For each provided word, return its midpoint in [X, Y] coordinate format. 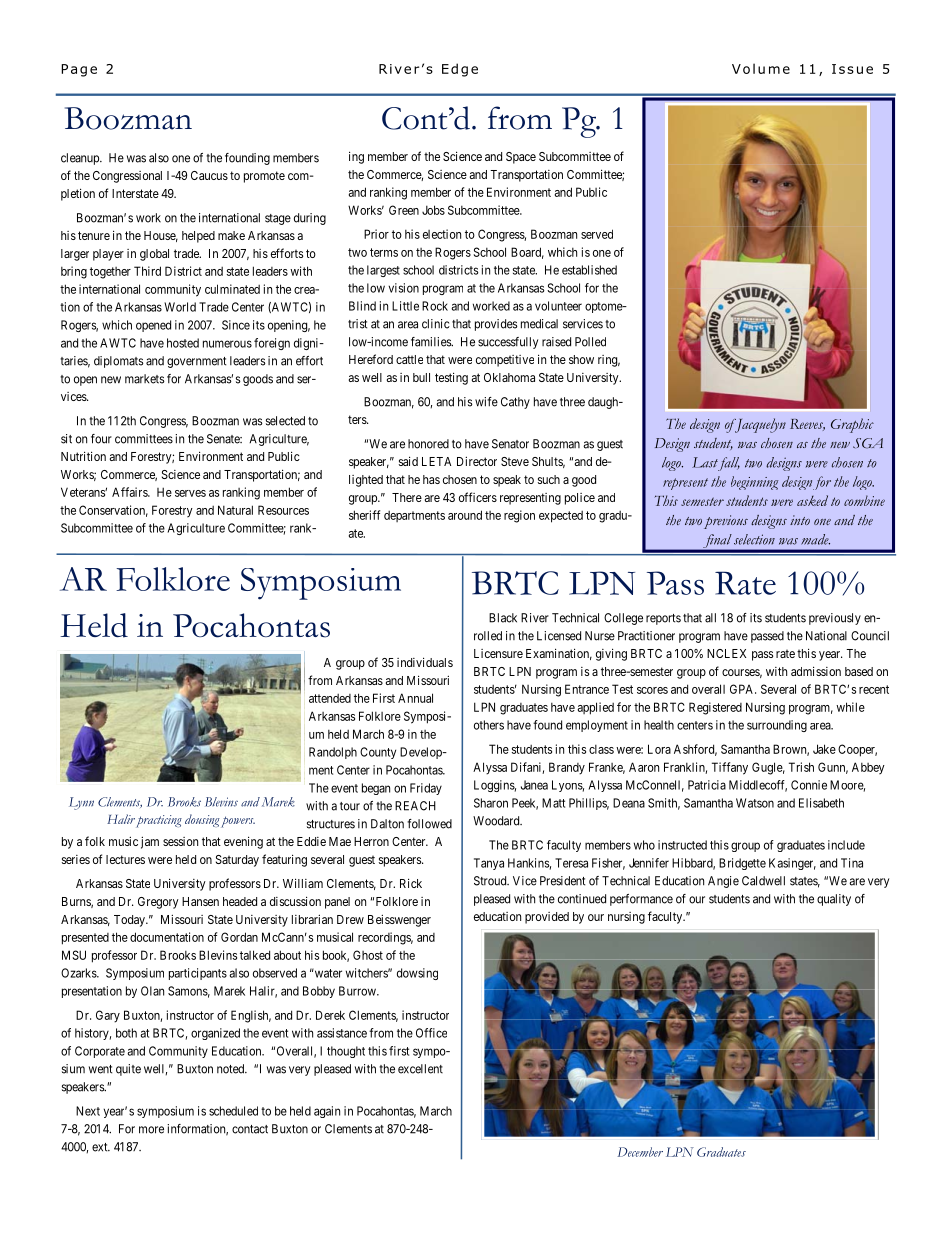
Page [79, 70]
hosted [183, 343]
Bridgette [742, 864]
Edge [460, 70]
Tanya [489, 864]
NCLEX [726, 653]
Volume [761, 68]
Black [503, 618]
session [180, 841]
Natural [235, 510]
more [151, 1130]
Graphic [852, 425]
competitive [505, 361]
